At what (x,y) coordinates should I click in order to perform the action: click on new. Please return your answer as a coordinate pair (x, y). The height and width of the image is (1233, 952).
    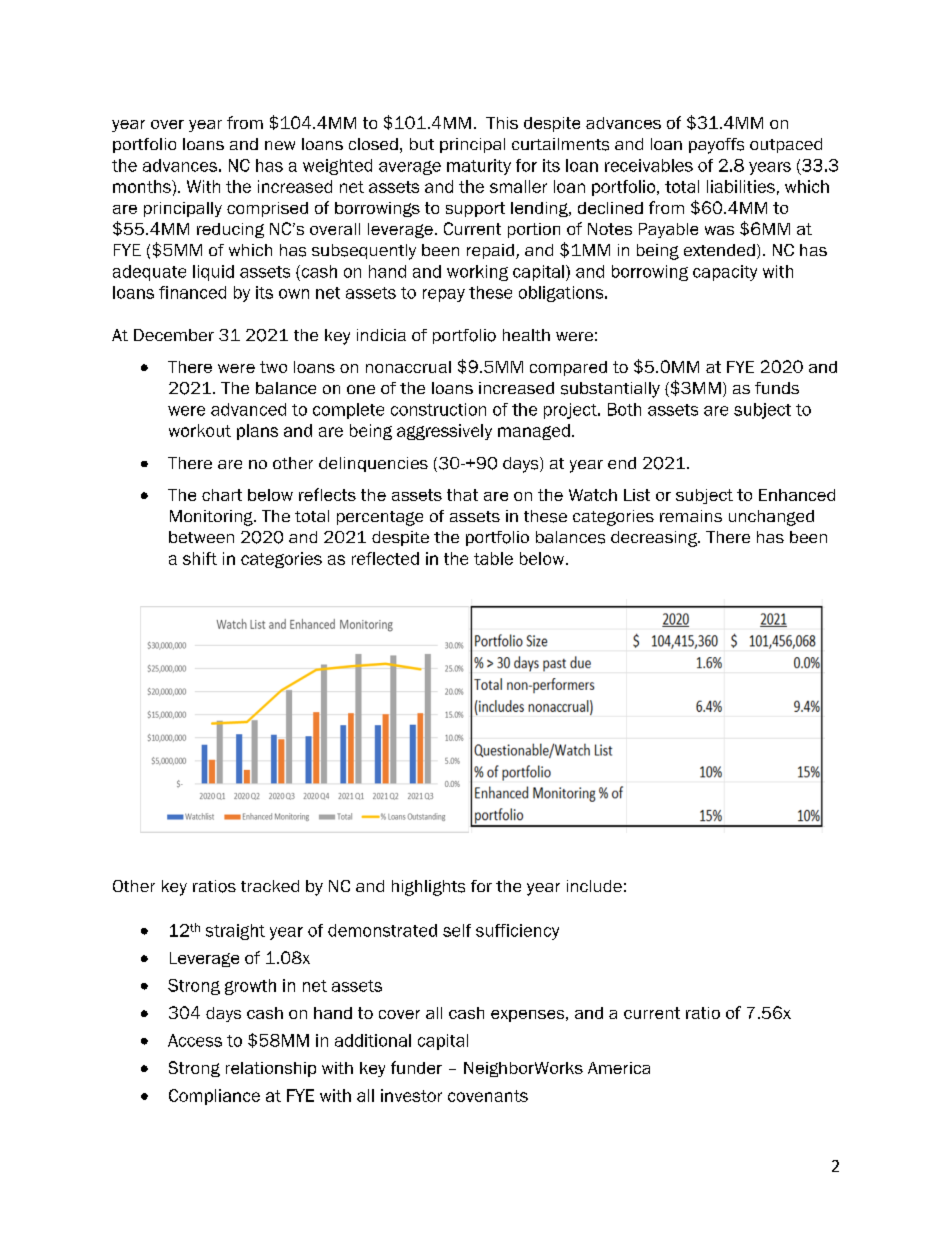
    Looking at the image, I should click on (280, 145).
